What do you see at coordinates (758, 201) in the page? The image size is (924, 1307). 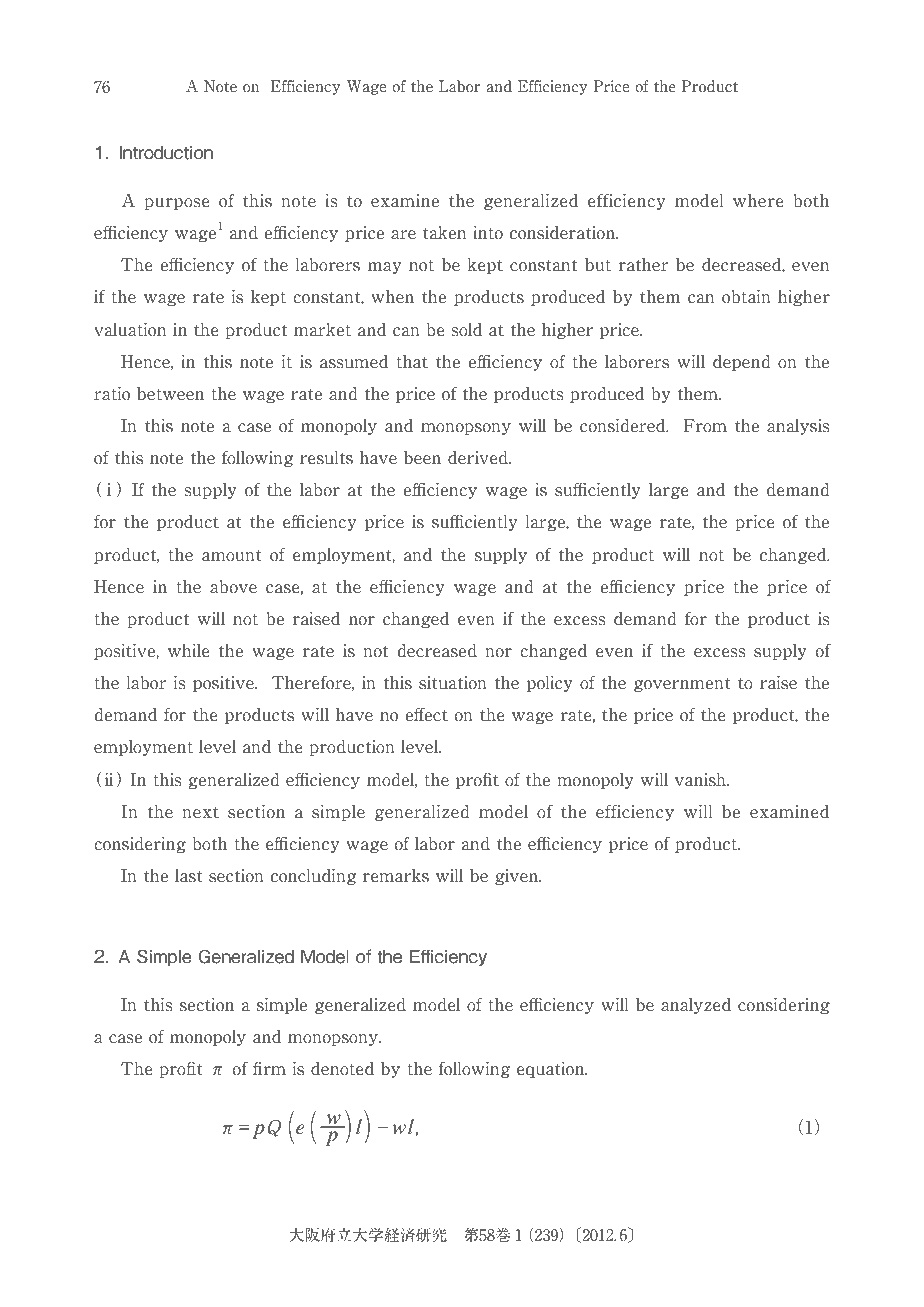 I see `where` at bounding box center [758, 201].
